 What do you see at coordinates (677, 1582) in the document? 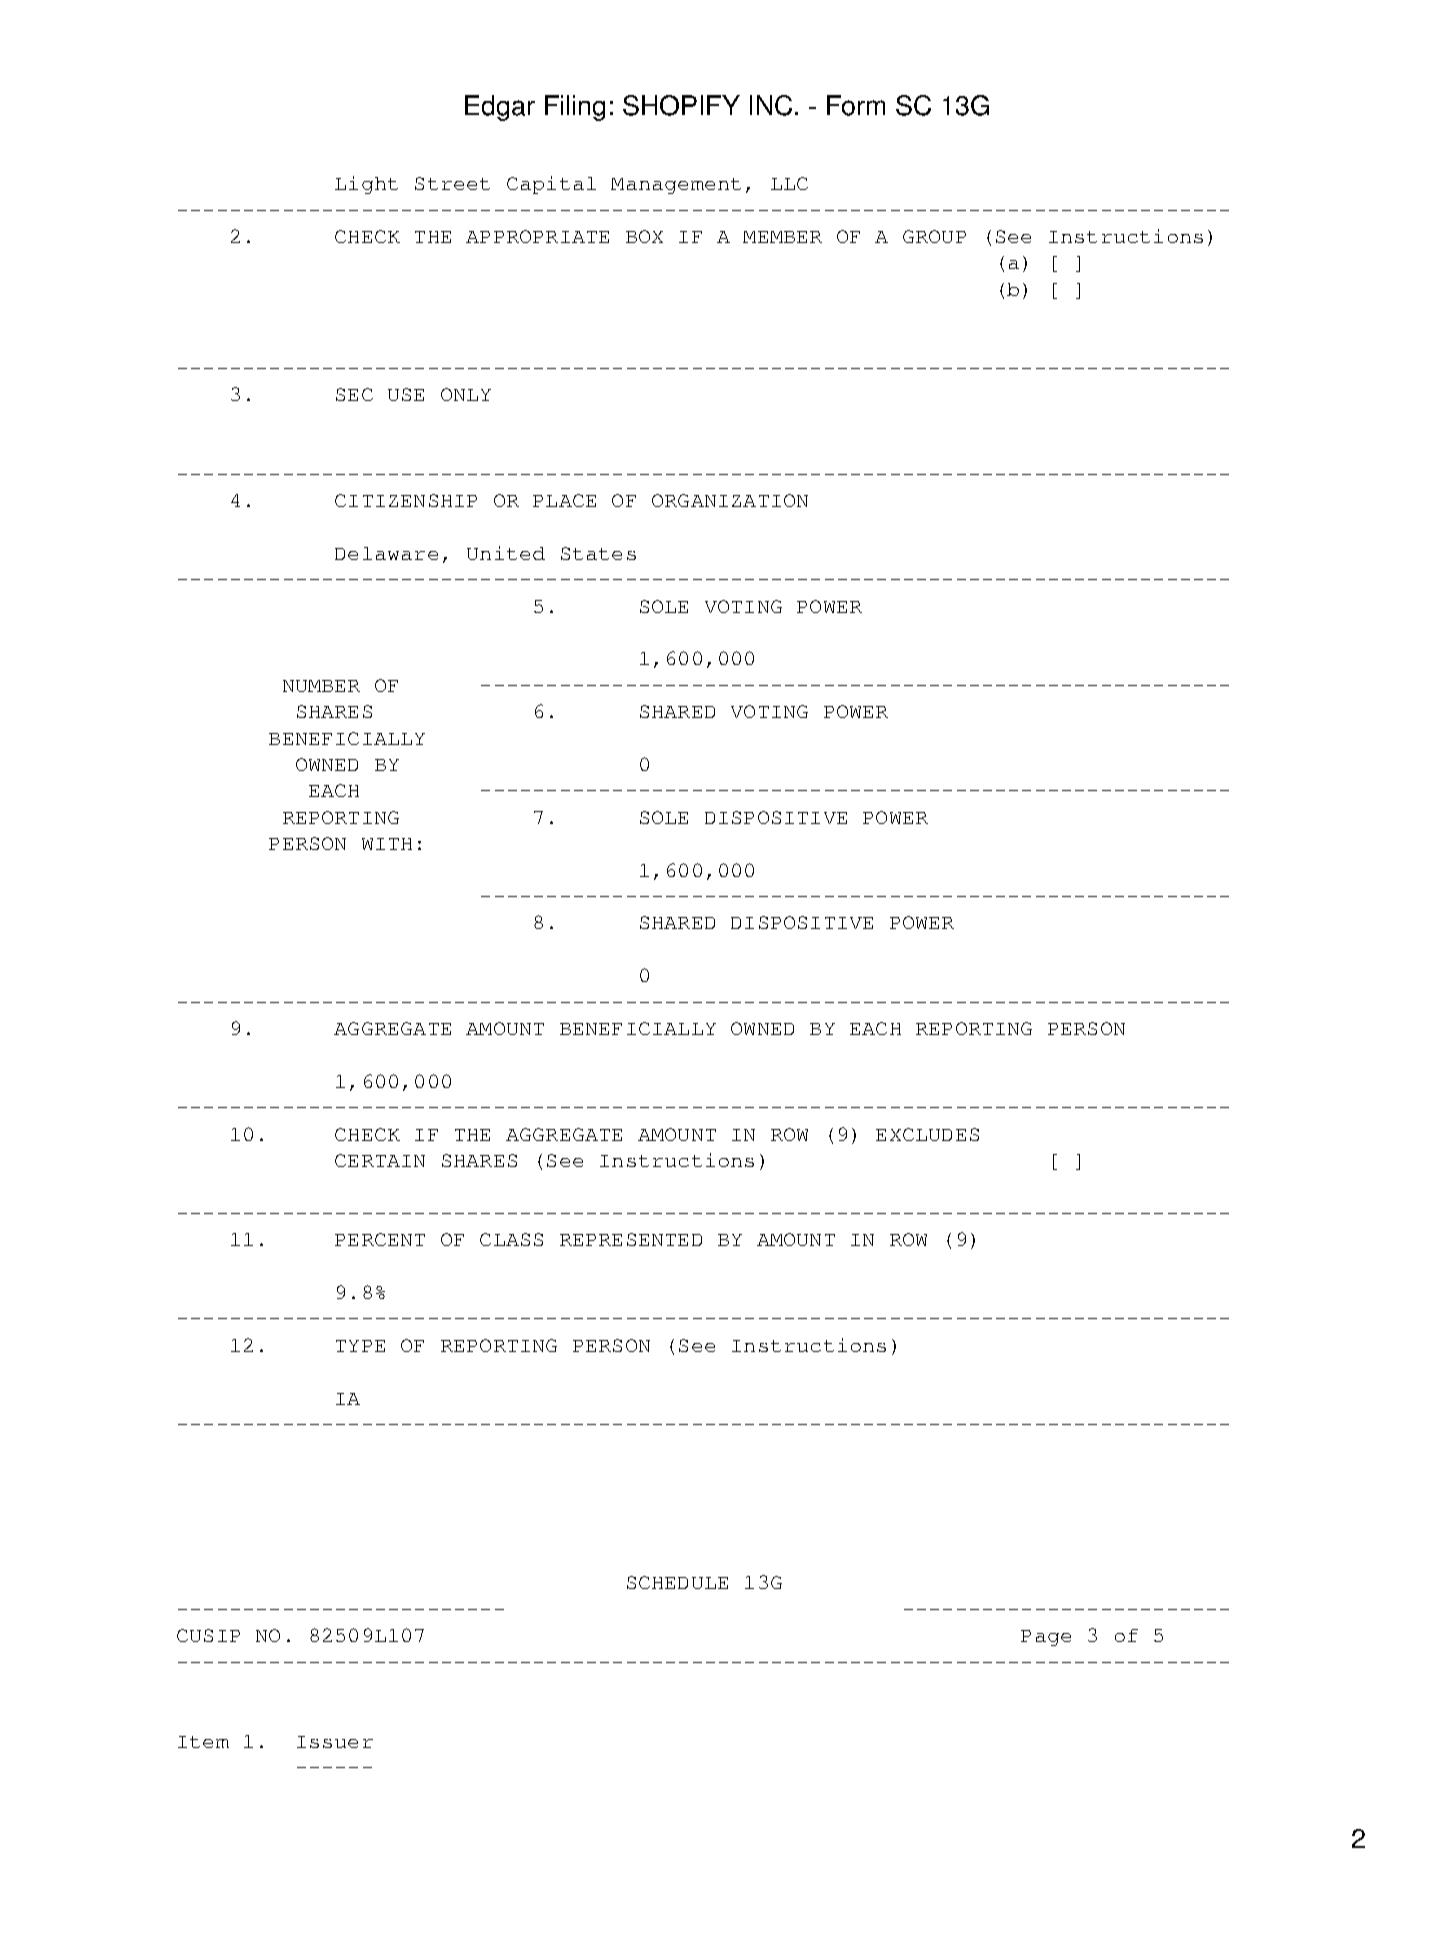
I see `SCHEDULE` at bounding box center [677, 1582].
